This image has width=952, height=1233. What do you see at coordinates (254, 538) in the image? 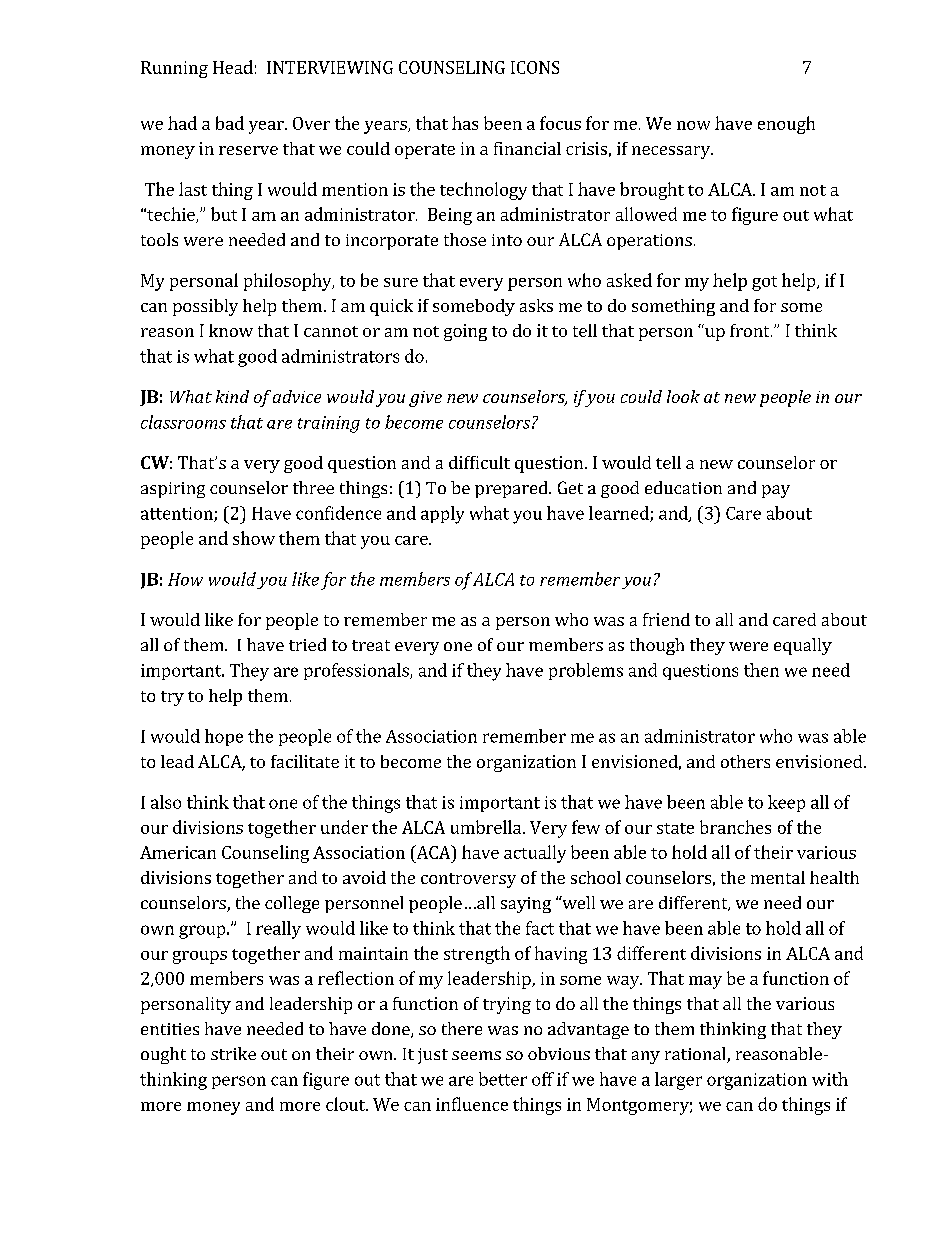
I see `show` at bounding box center [254, 538].
